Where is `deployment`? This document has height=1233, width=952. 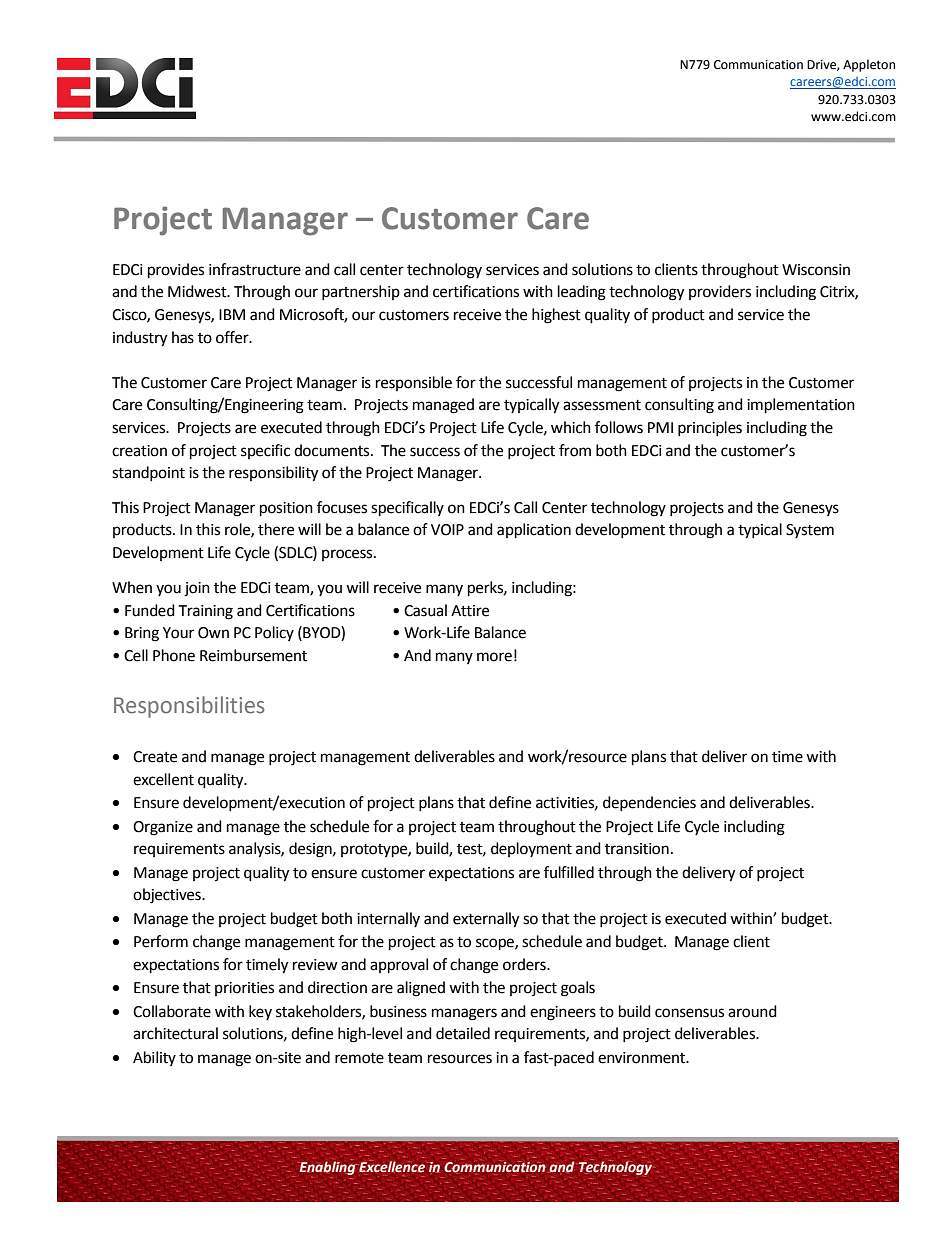
deployment is located at coordinates (531, 849).
